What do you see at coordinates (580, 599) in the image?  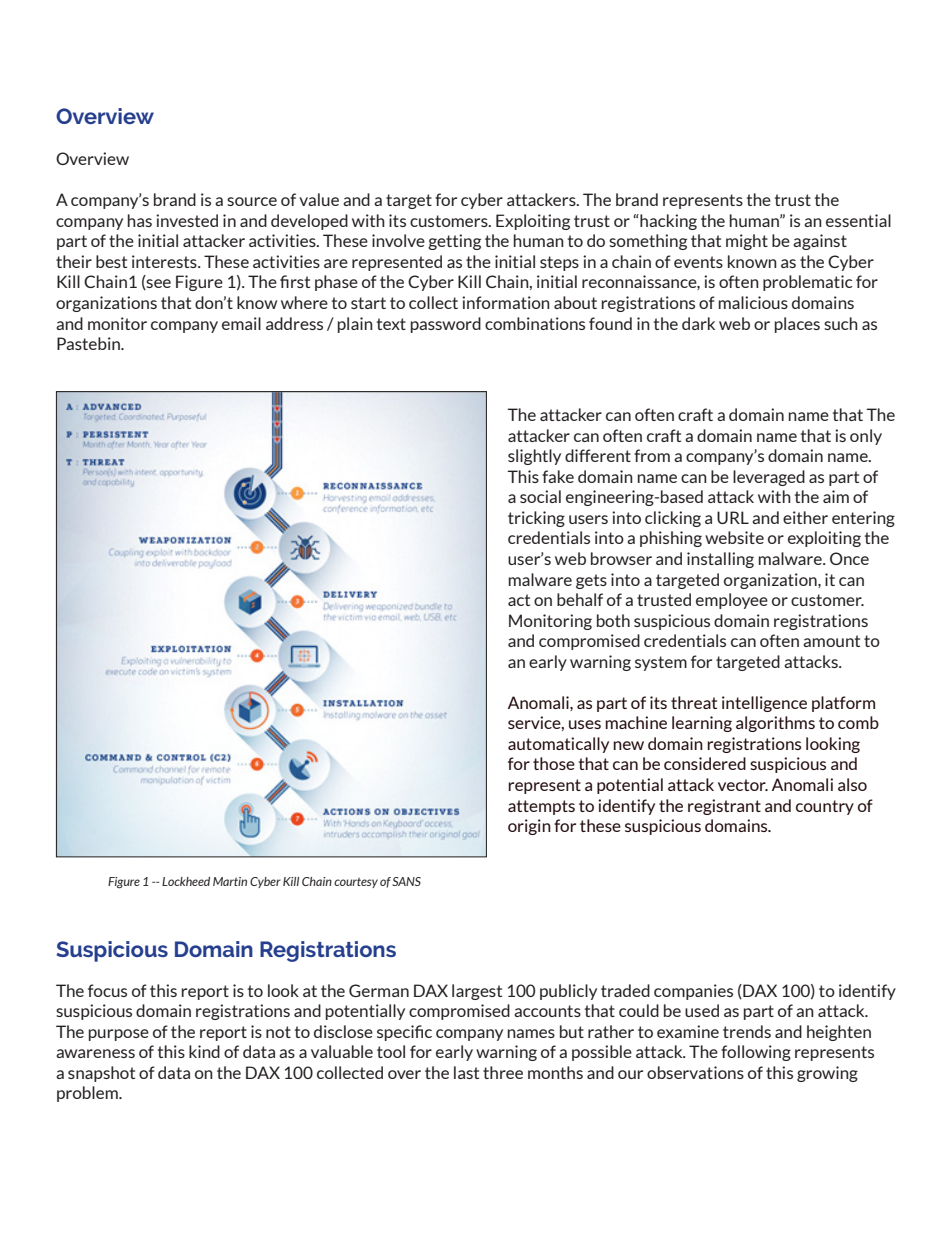 I see `behalf` at bounding box center [580, 599].
